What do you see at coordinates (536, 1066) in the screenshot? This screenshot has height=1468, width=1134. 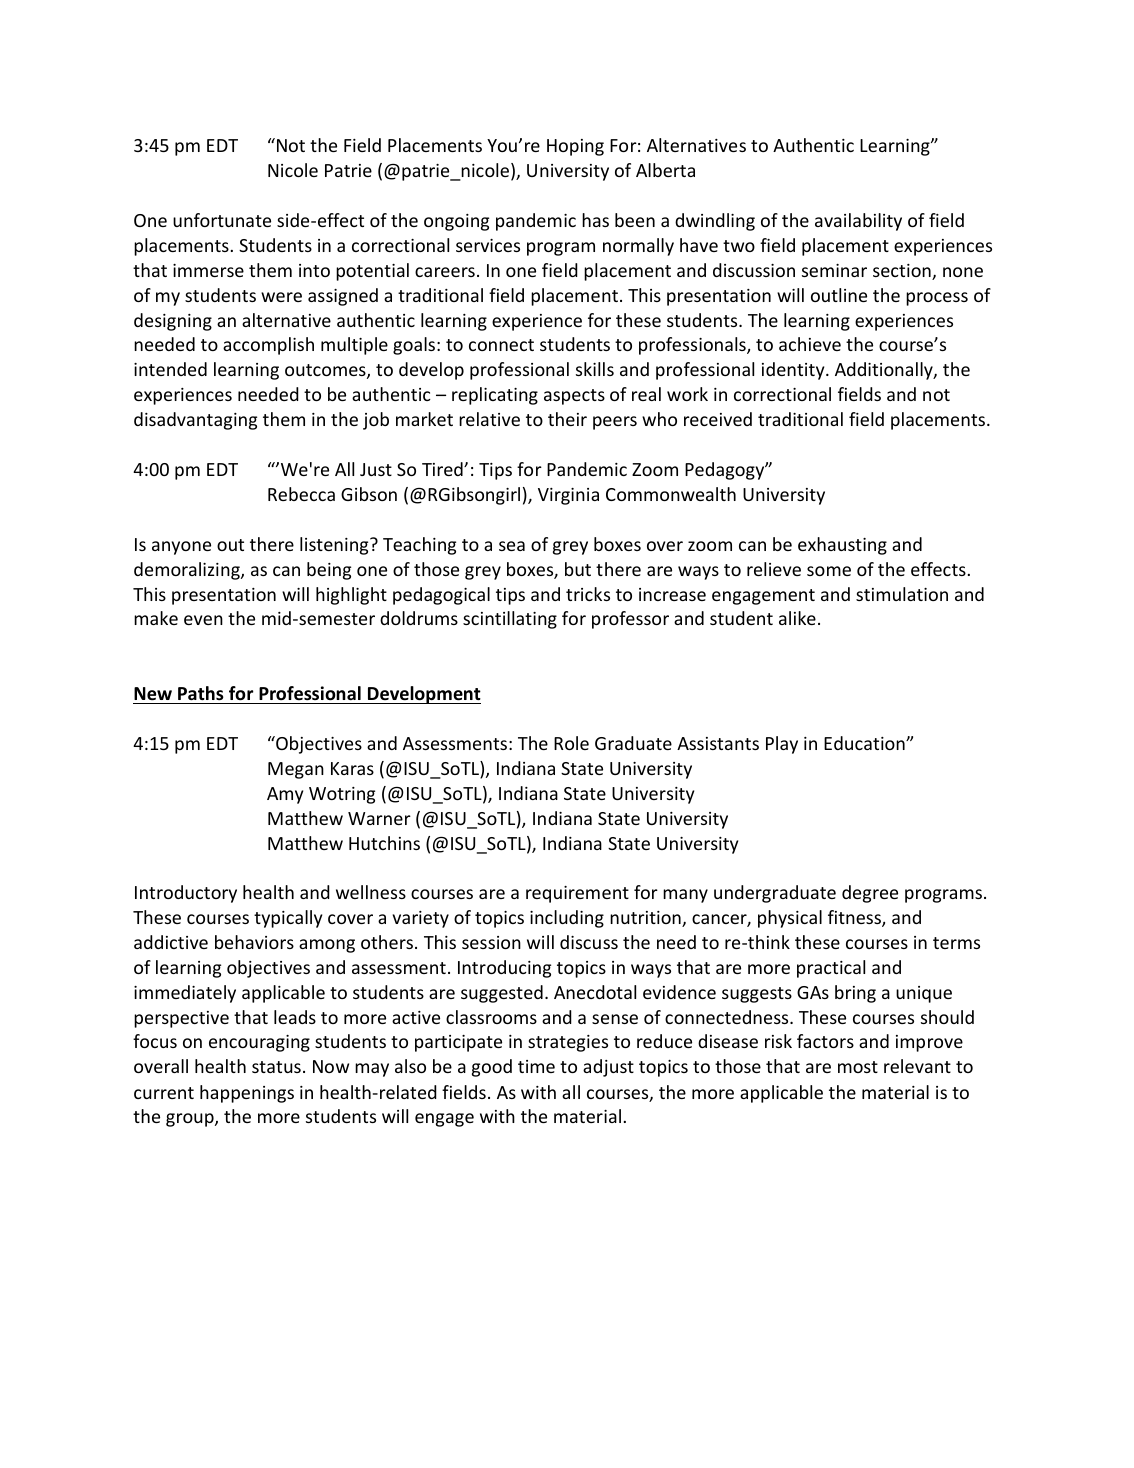 I see `time` at bounding box center [536, 1066].
